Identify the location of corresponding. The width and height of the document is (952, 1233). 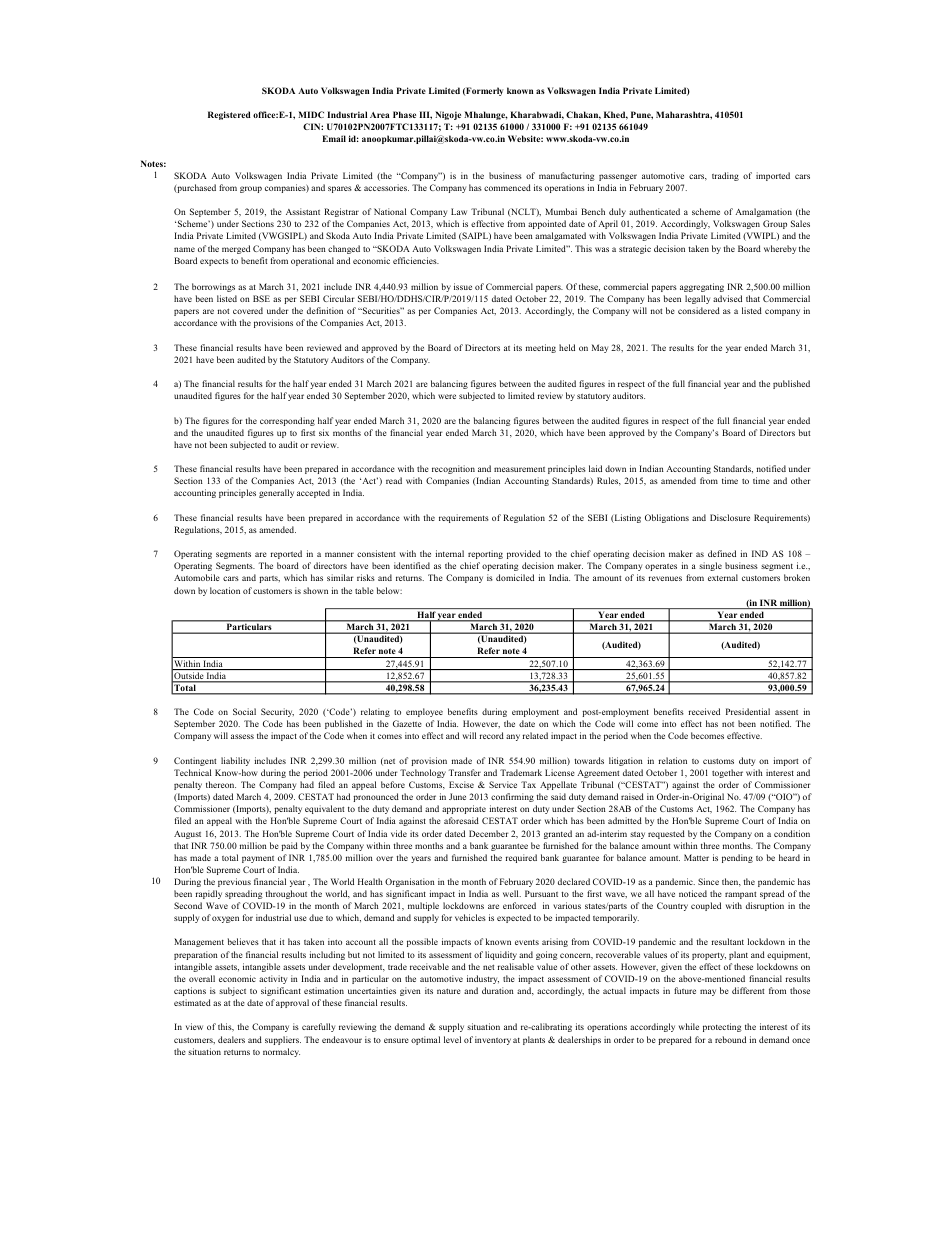
(287, 421).
